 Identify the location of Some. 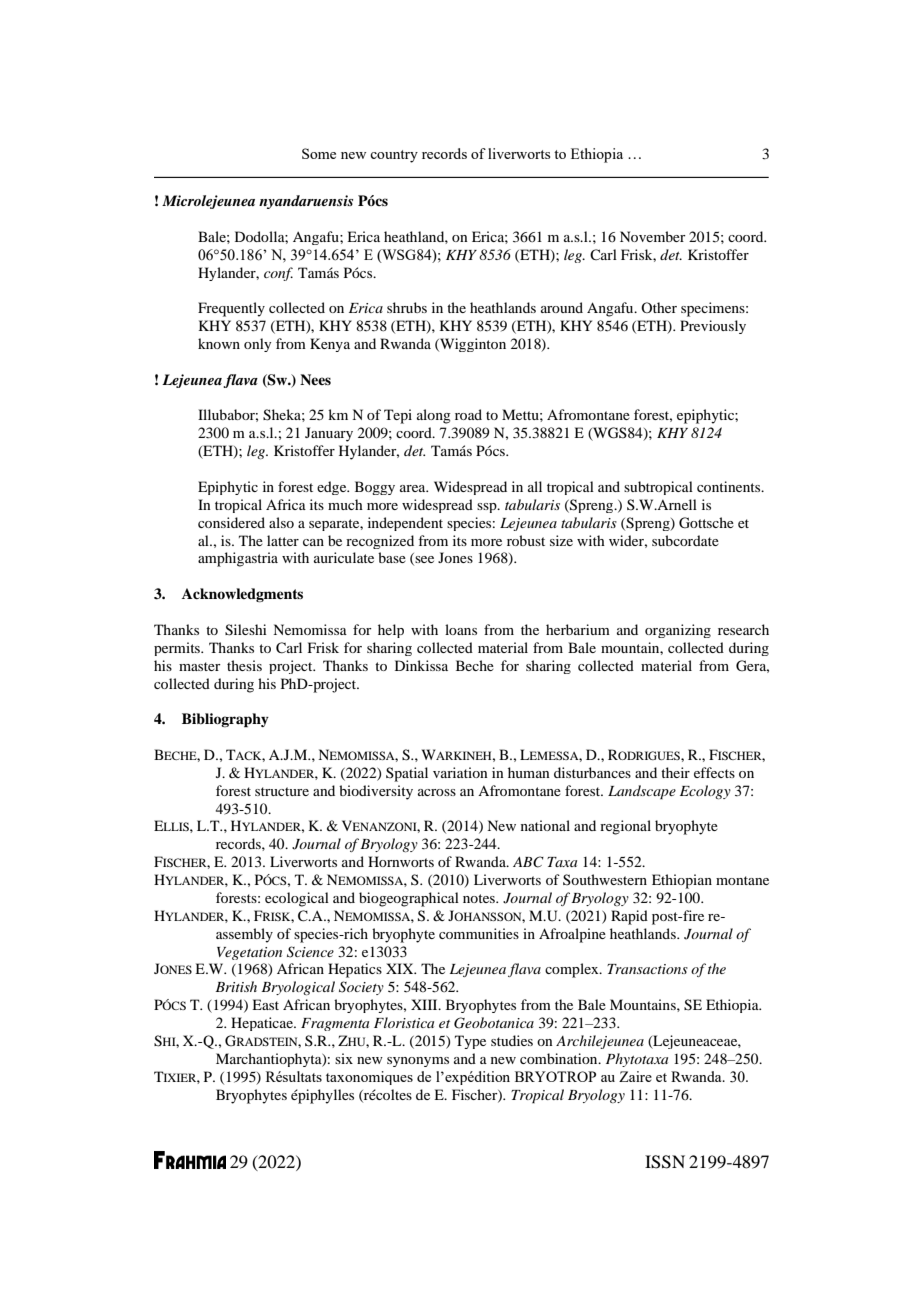
(319, 153).
